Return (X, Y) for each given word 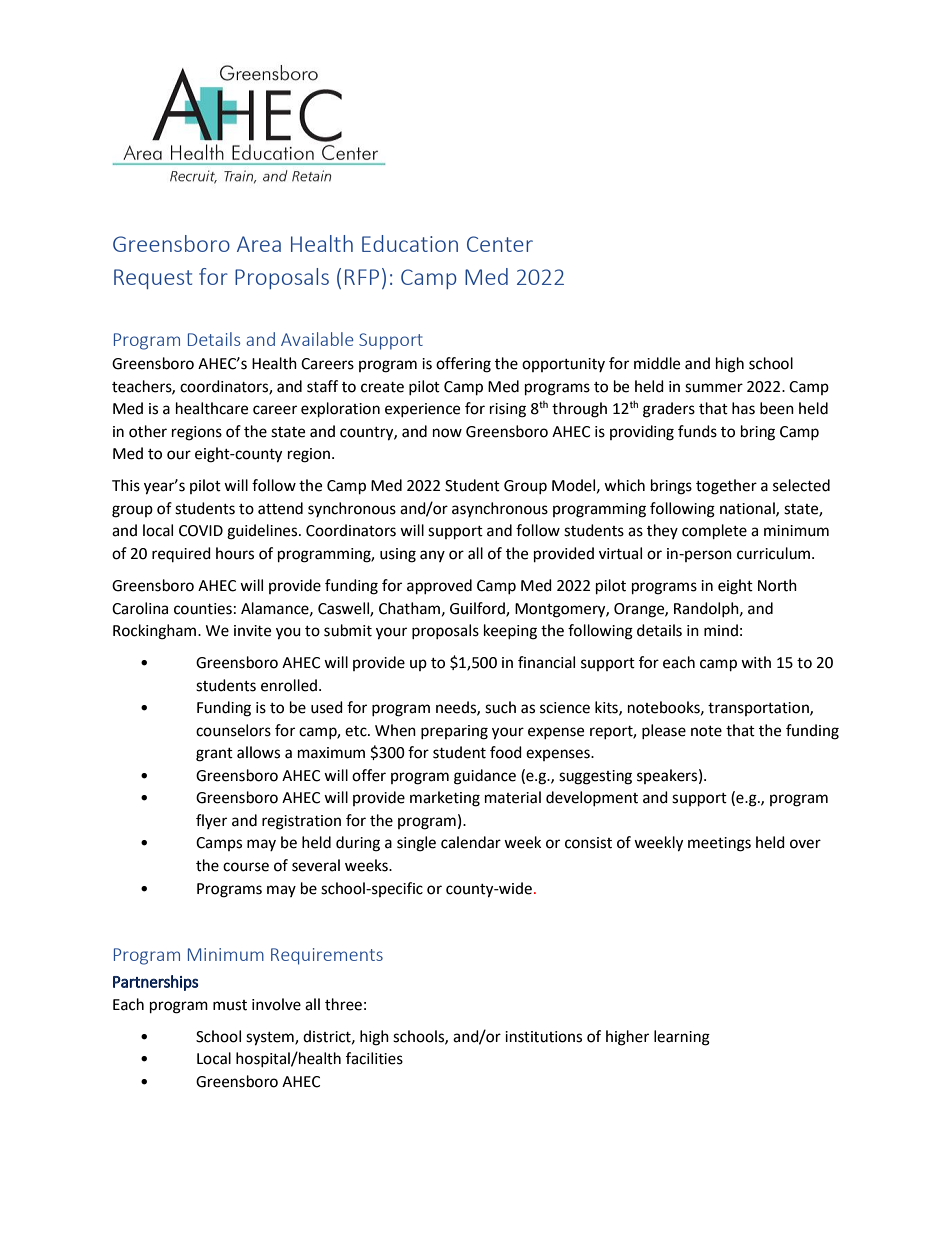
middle (657, 363)
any (432, 556)
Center (500, 244)
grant (214, 755)
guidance (485, 777)
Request (153, 279)
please (664, 731)
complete (714, 532)
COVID (201, 531)
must (230, 1005)
